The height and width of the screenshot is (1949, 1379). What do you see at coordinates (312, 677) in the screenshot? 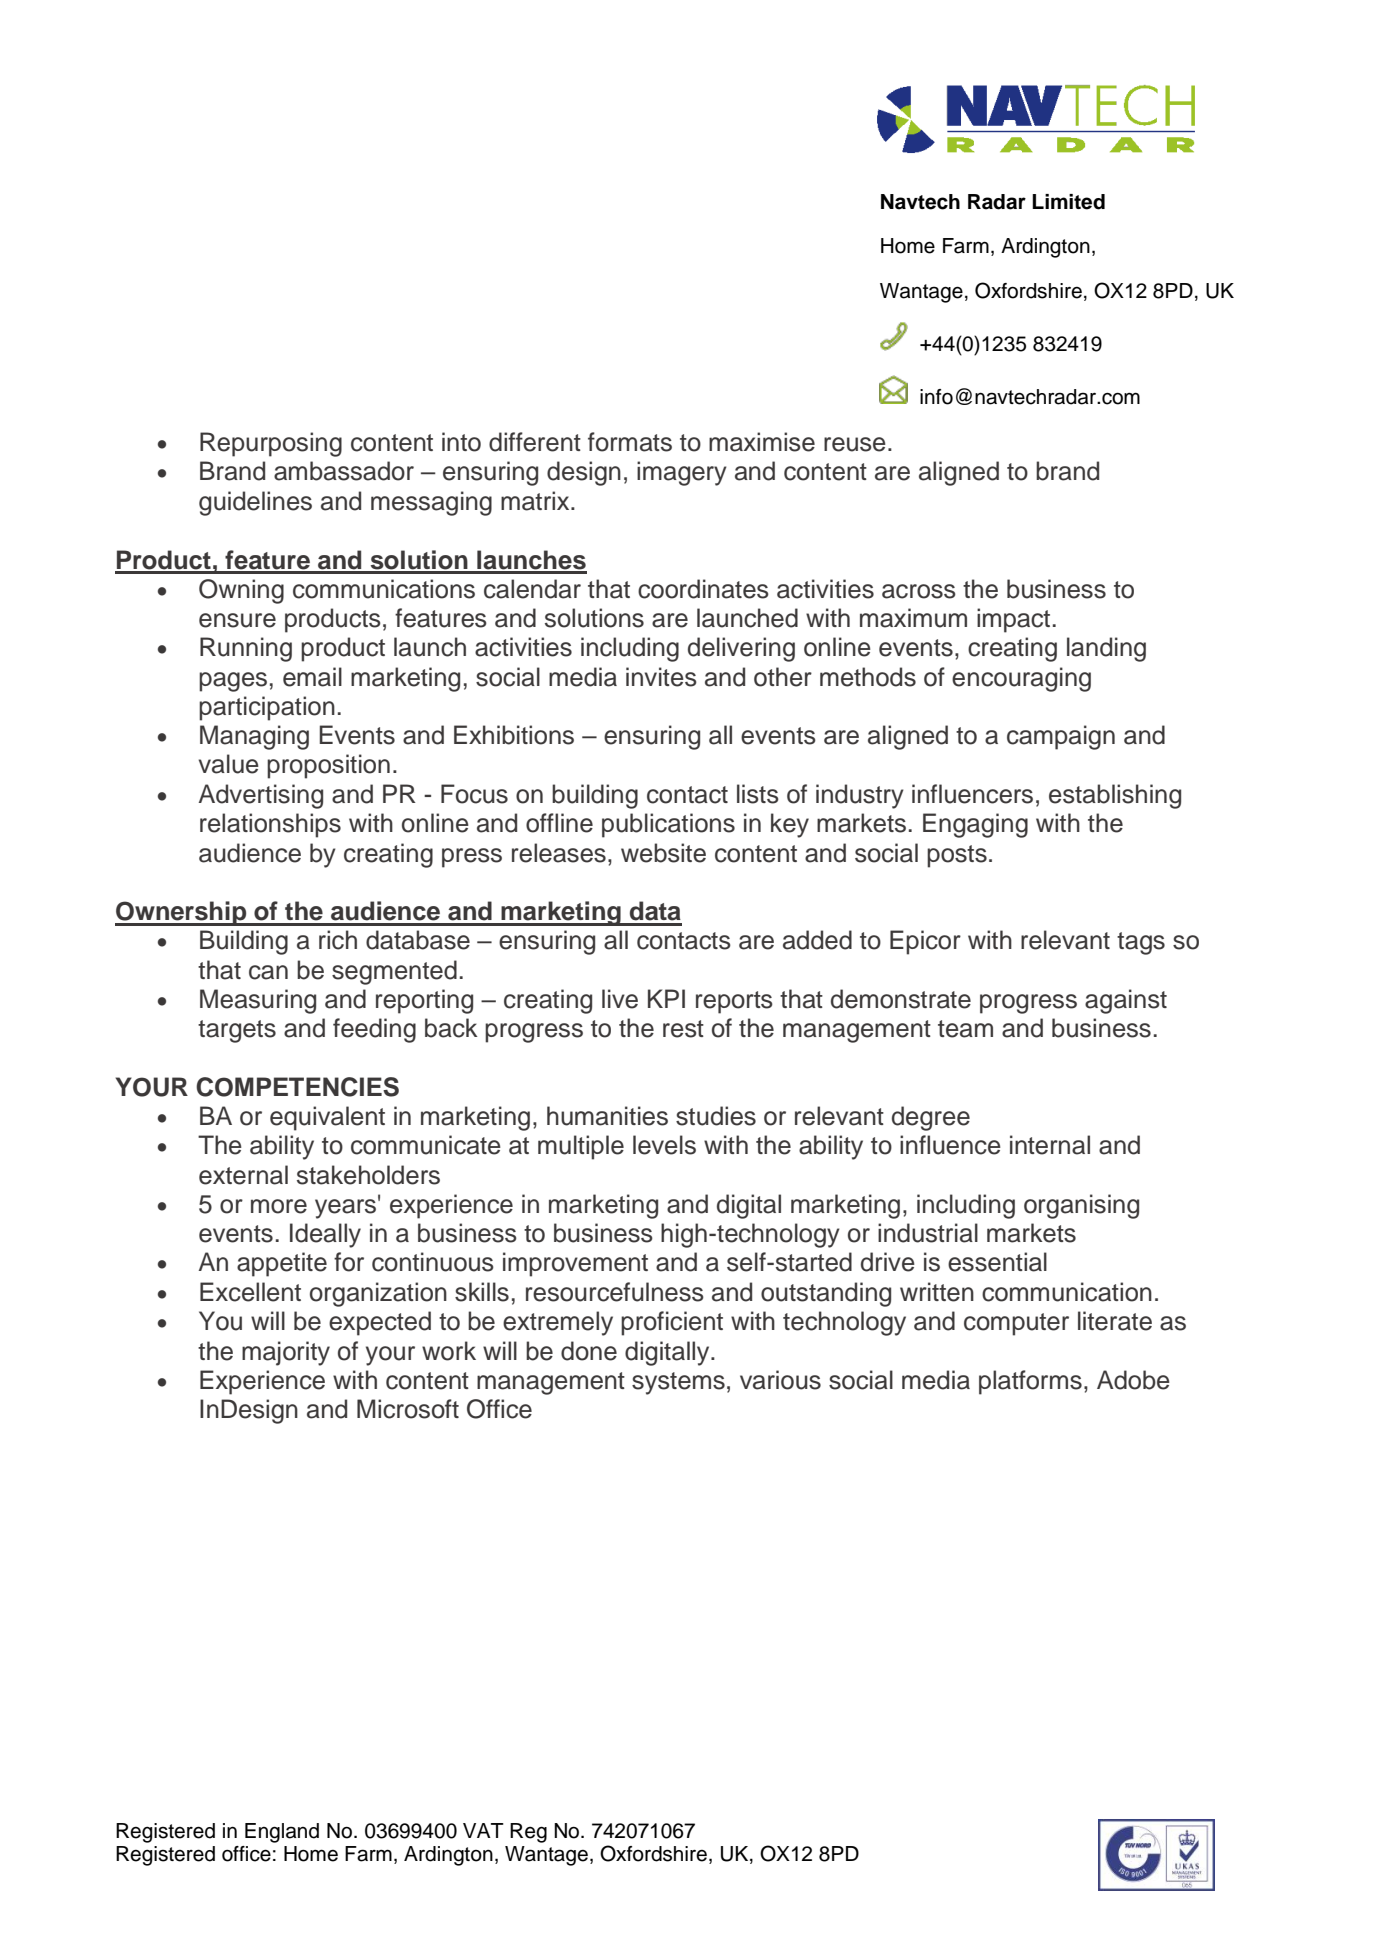
I see `email` at bounding box center [312, 677].
